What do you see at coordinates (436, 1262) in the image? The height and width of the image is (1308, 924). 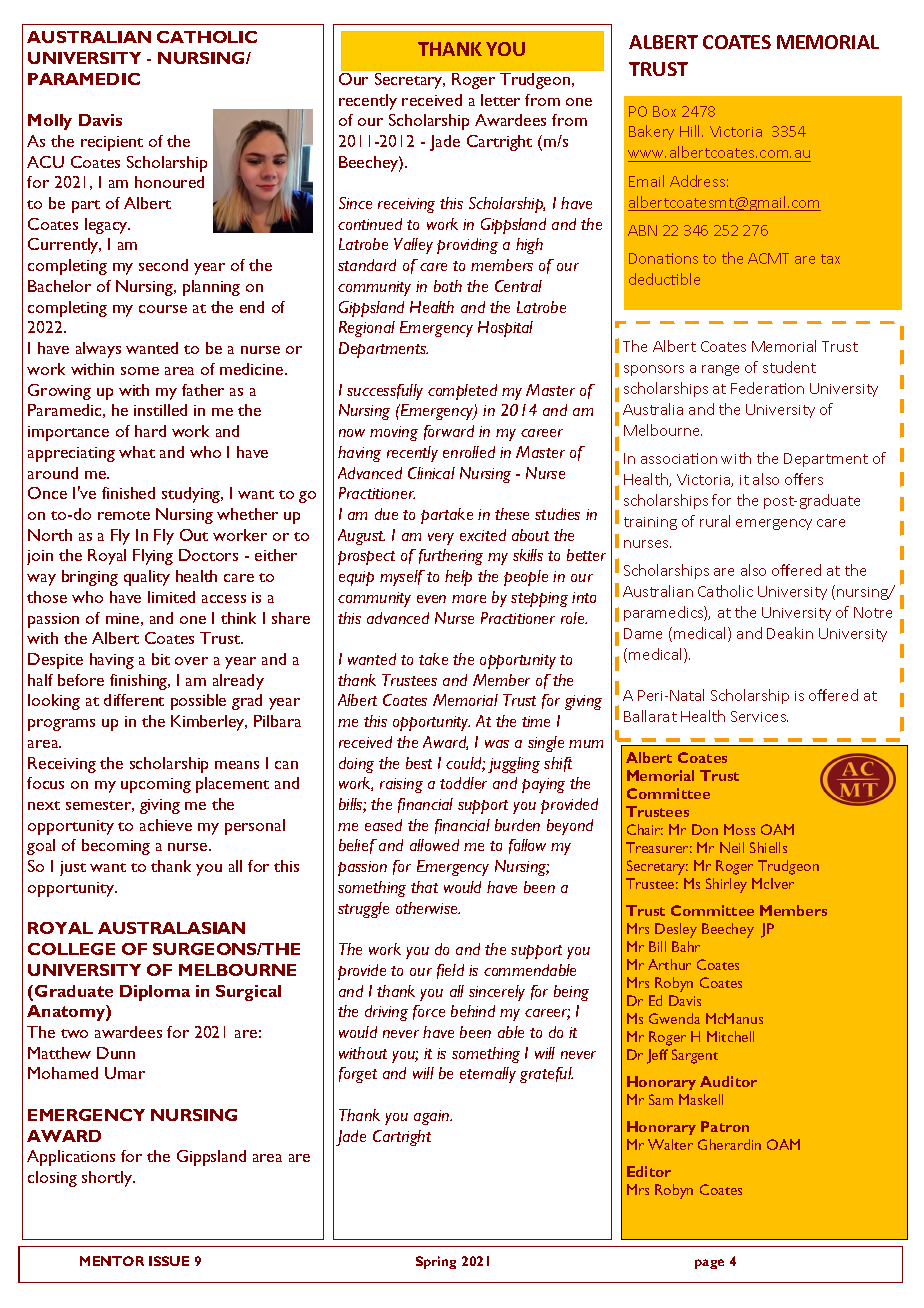 I see `Spring` at bounding box center [436, 1262].
